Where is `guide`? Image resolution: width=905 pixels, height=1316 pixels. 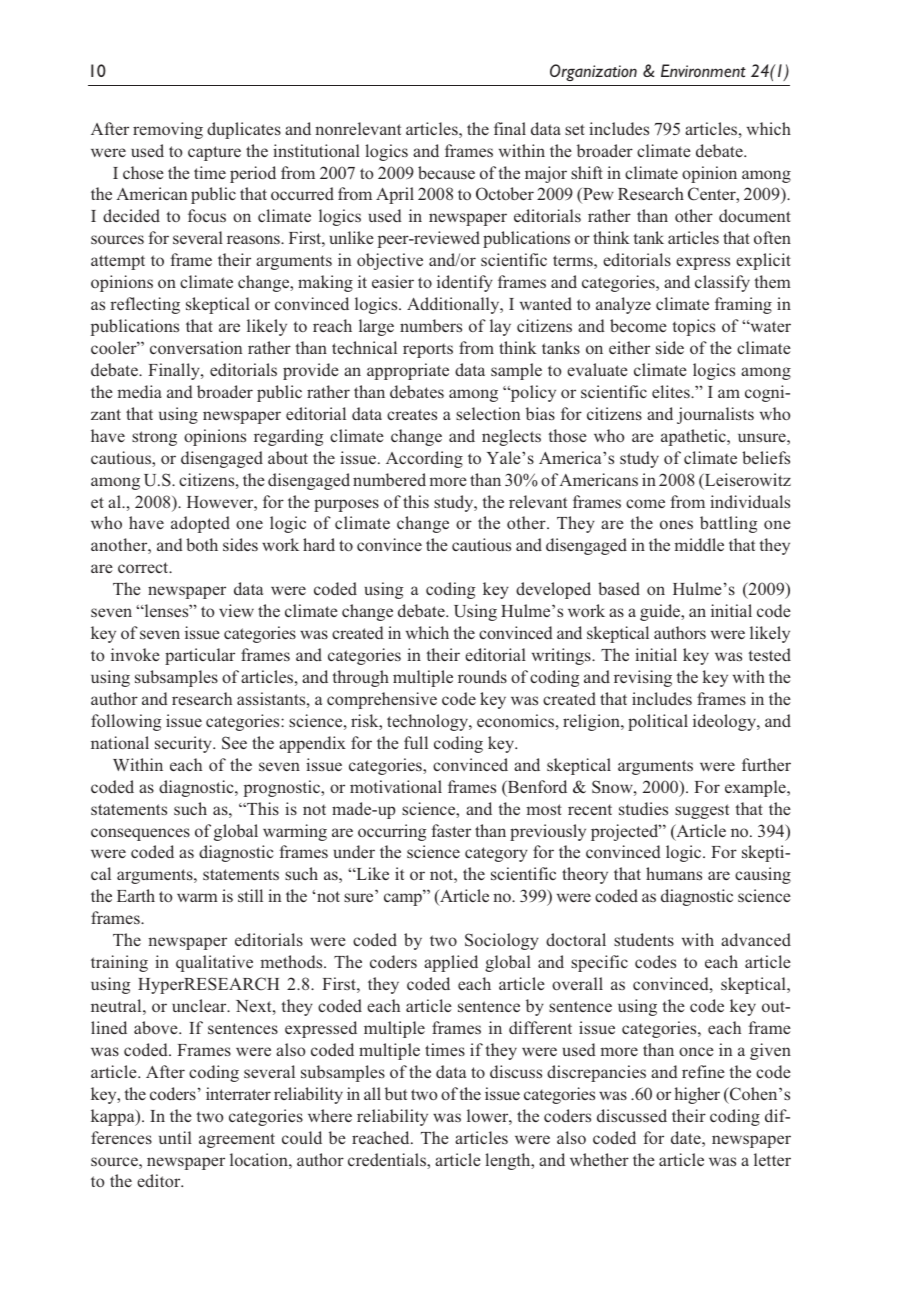 guide is located at coordinates (661, 612).
